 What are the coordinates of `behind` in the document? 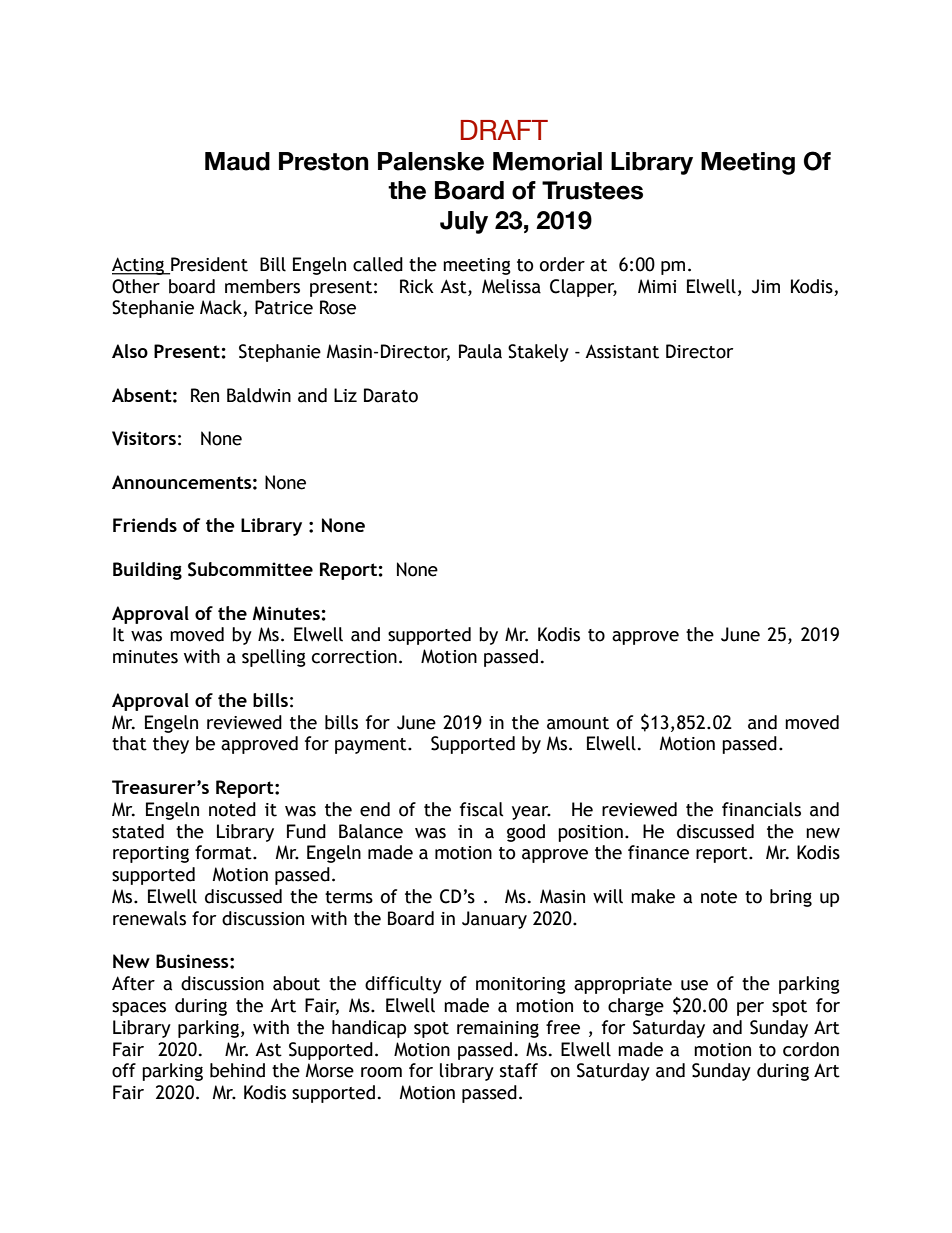 It's located at (237, 1070).
